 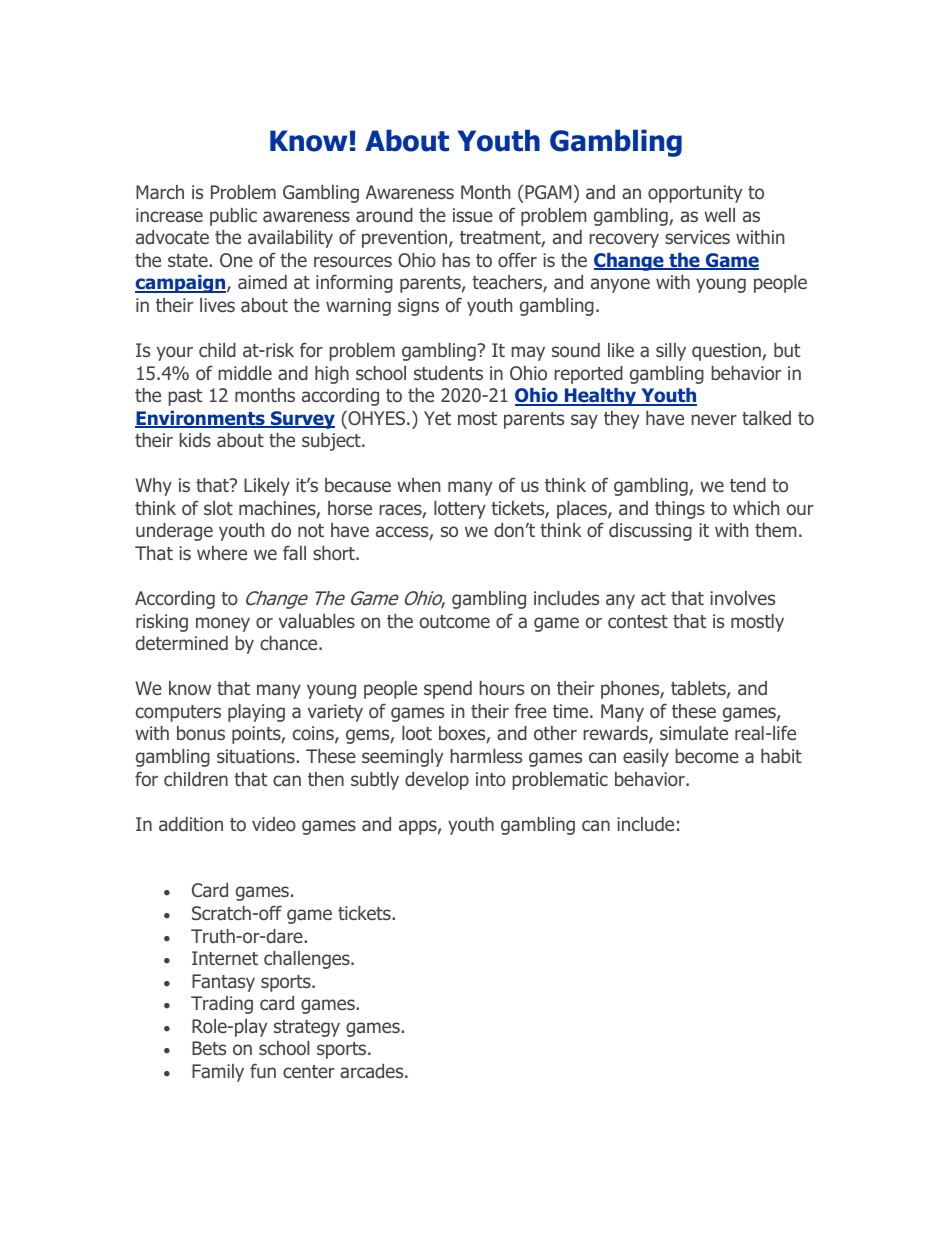 I want to click on Bets, so click(x=209, y=1048).
